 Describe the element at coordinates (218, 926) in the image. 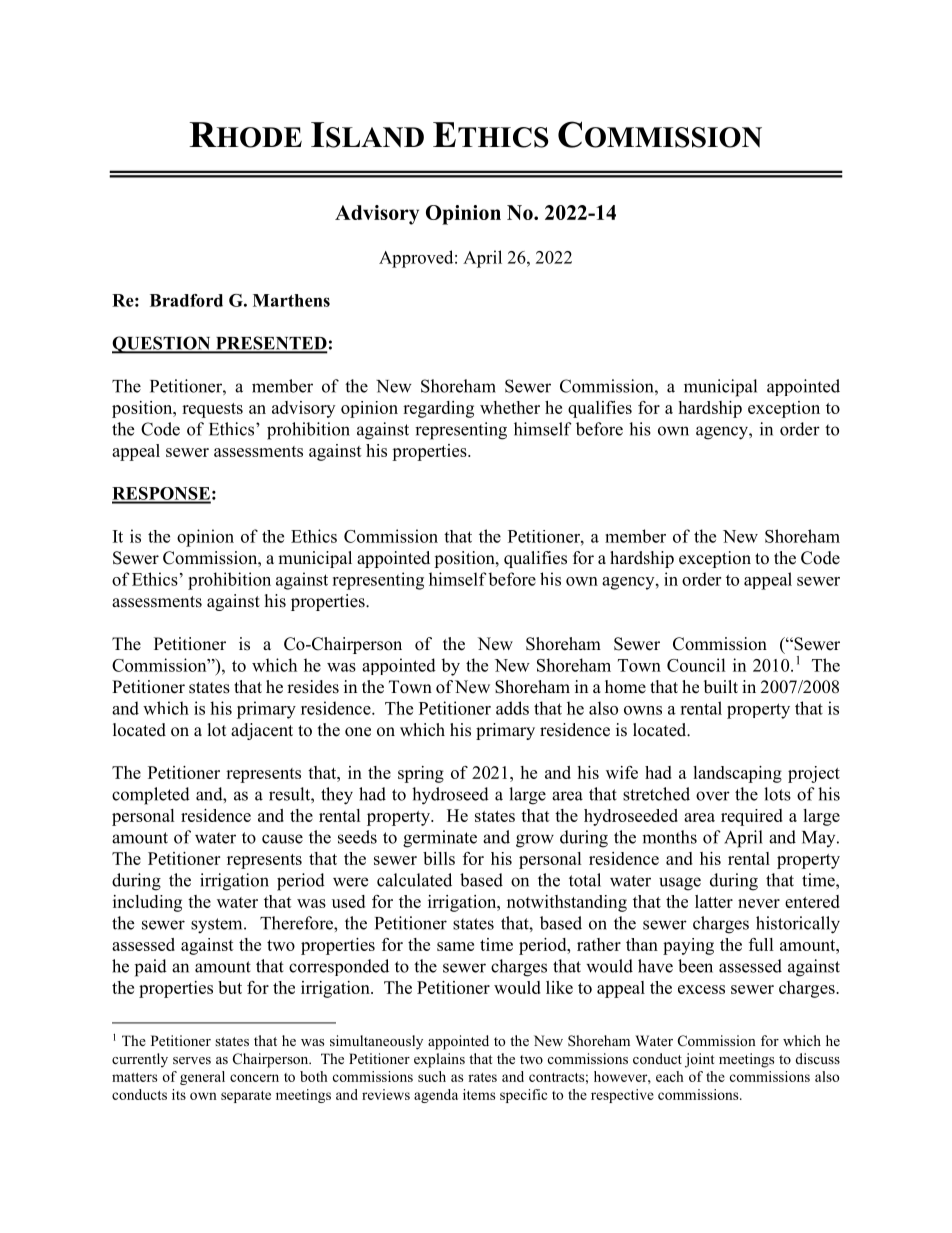

I see `system` at that location.
